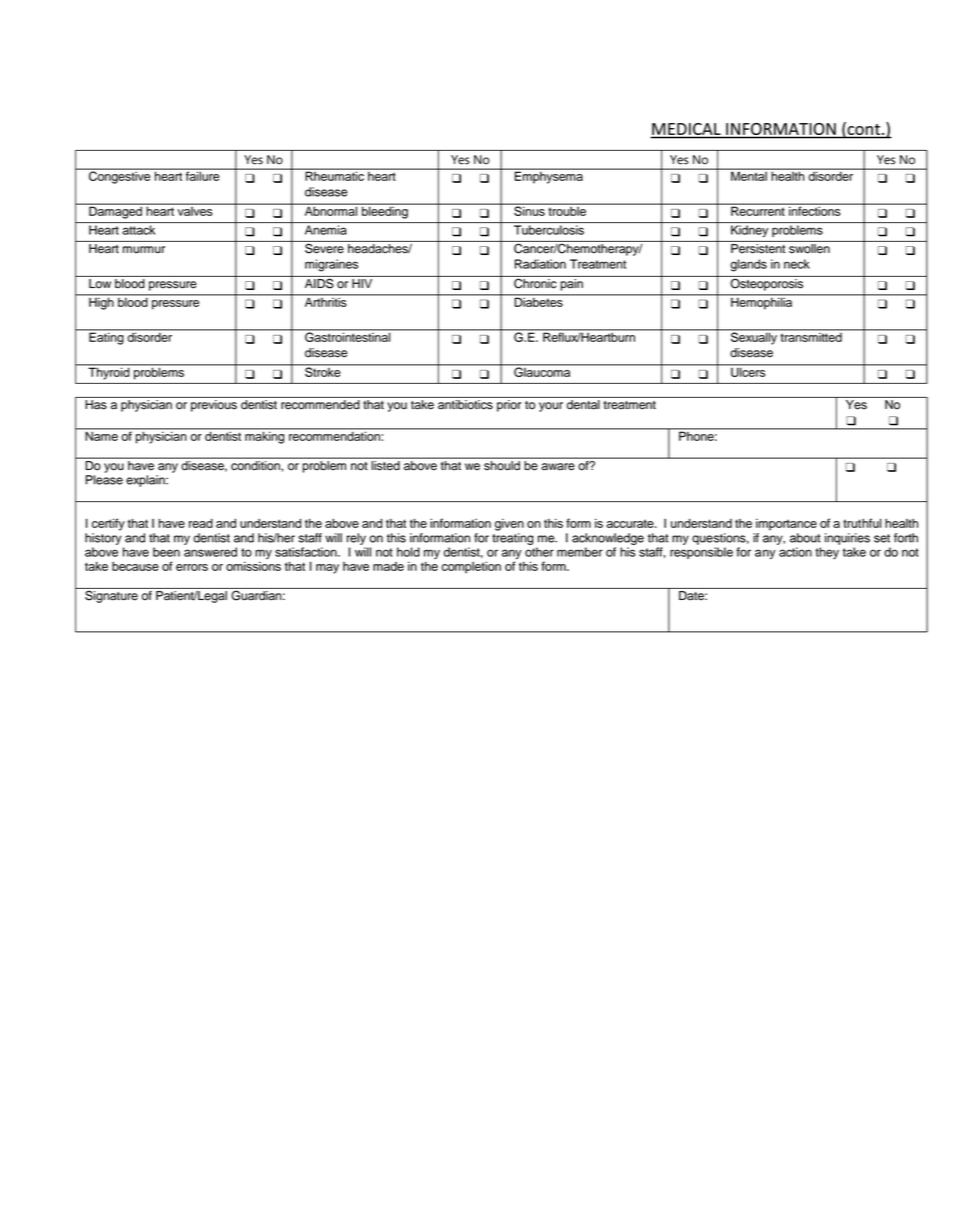 The width and height of the document is (955, 1232). What do you see at coordinates (864, 129) in the document?
I see `cont` at bounding box center [864, 129].
